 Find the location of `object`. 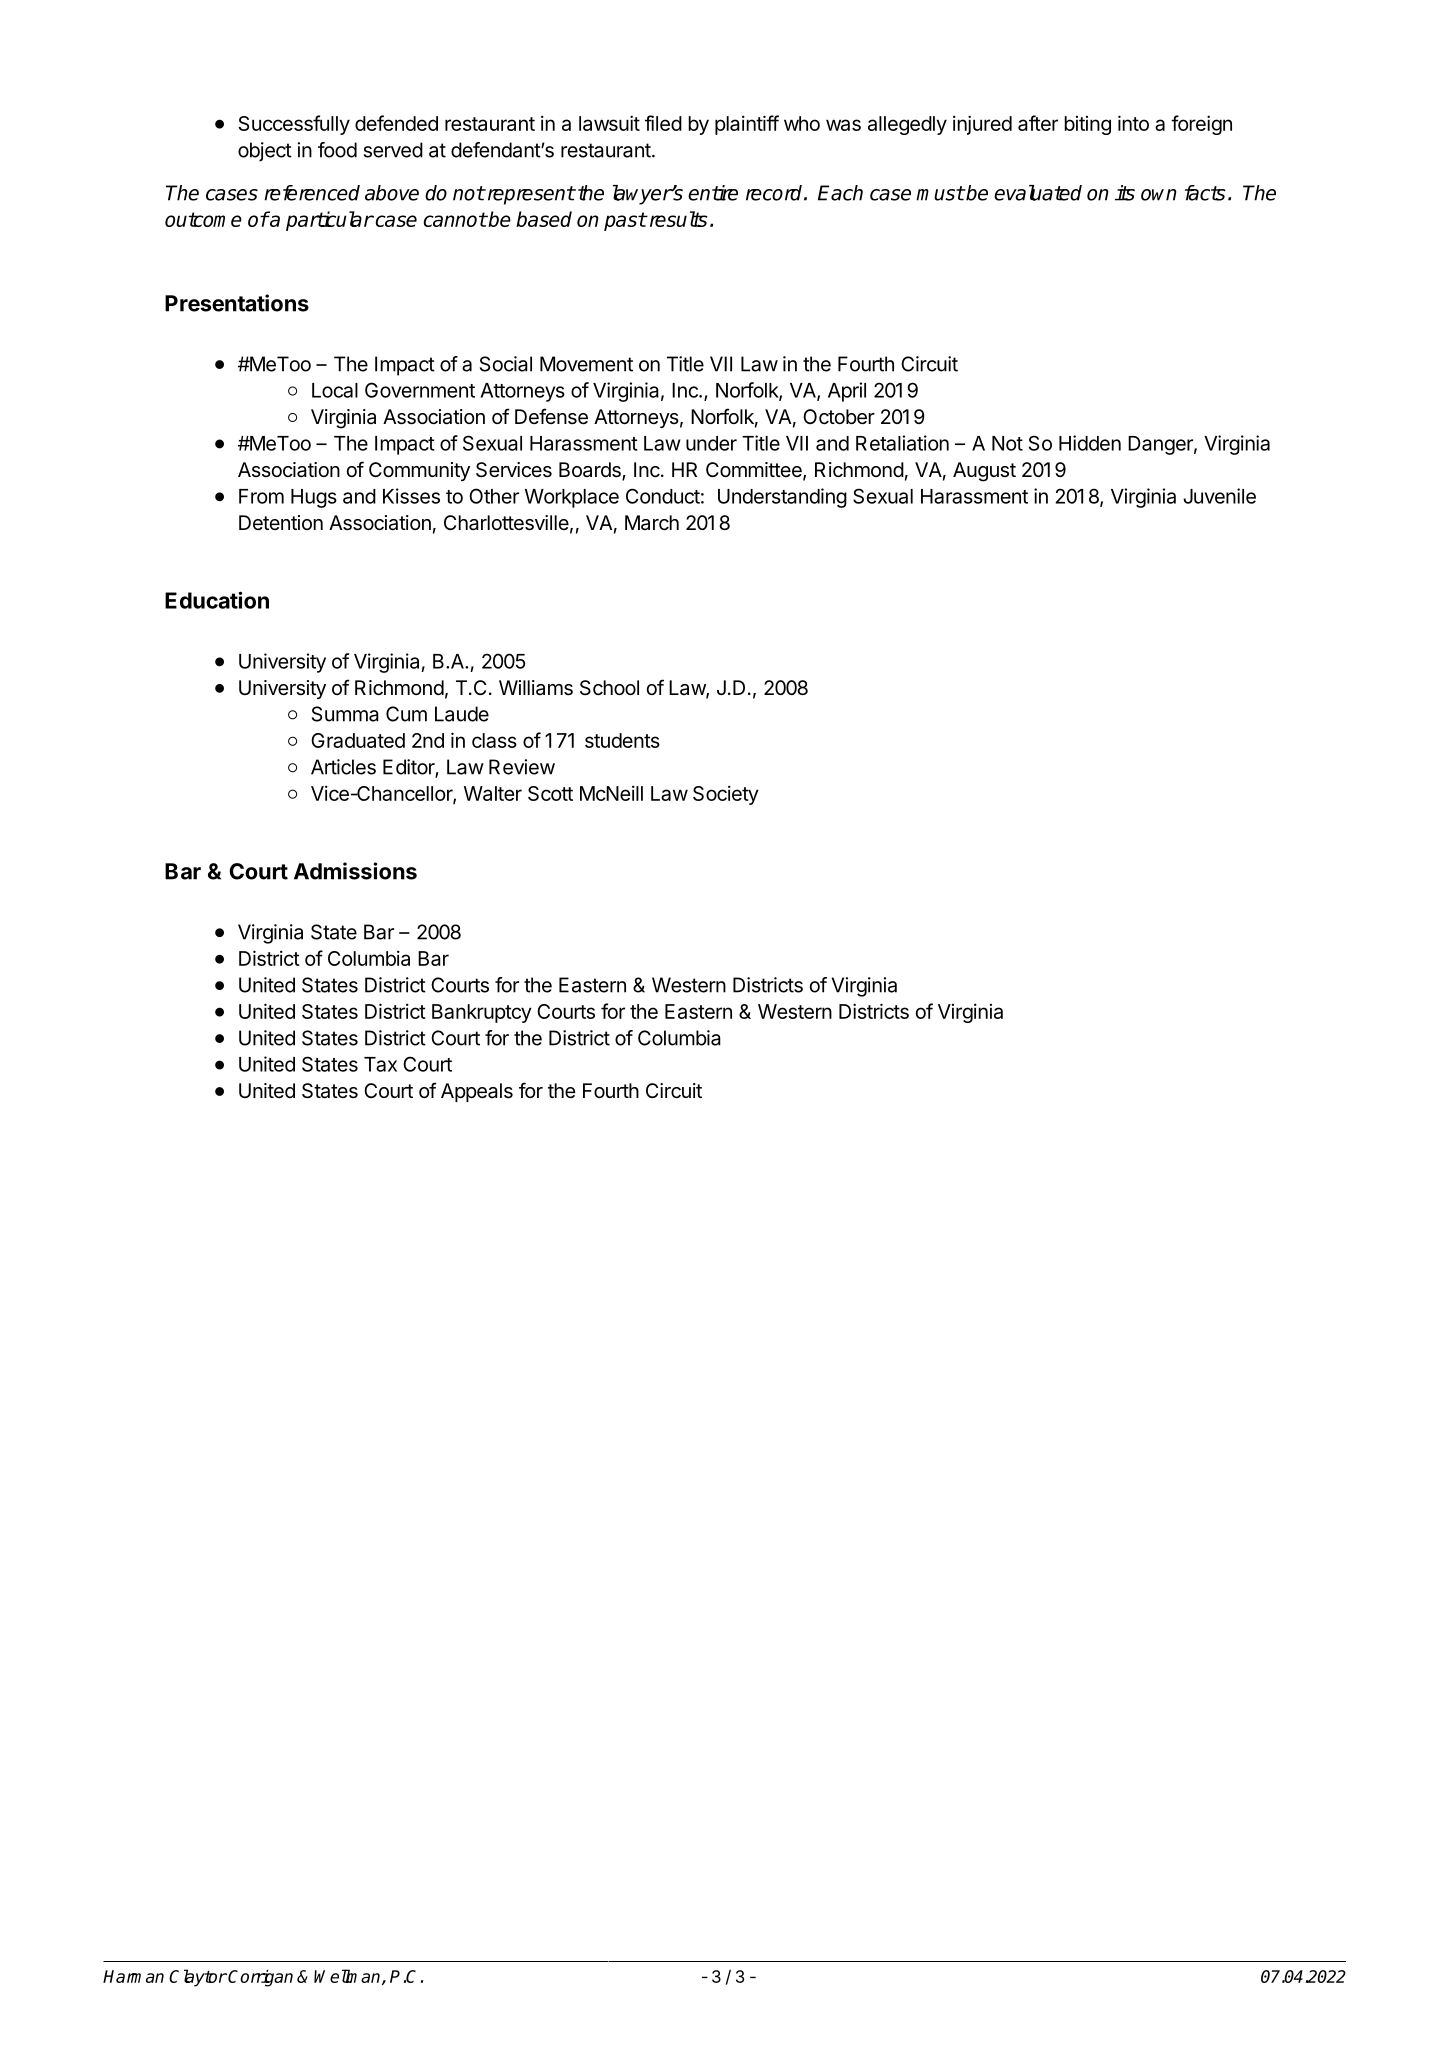

object is located at coordinates (265, 152).
